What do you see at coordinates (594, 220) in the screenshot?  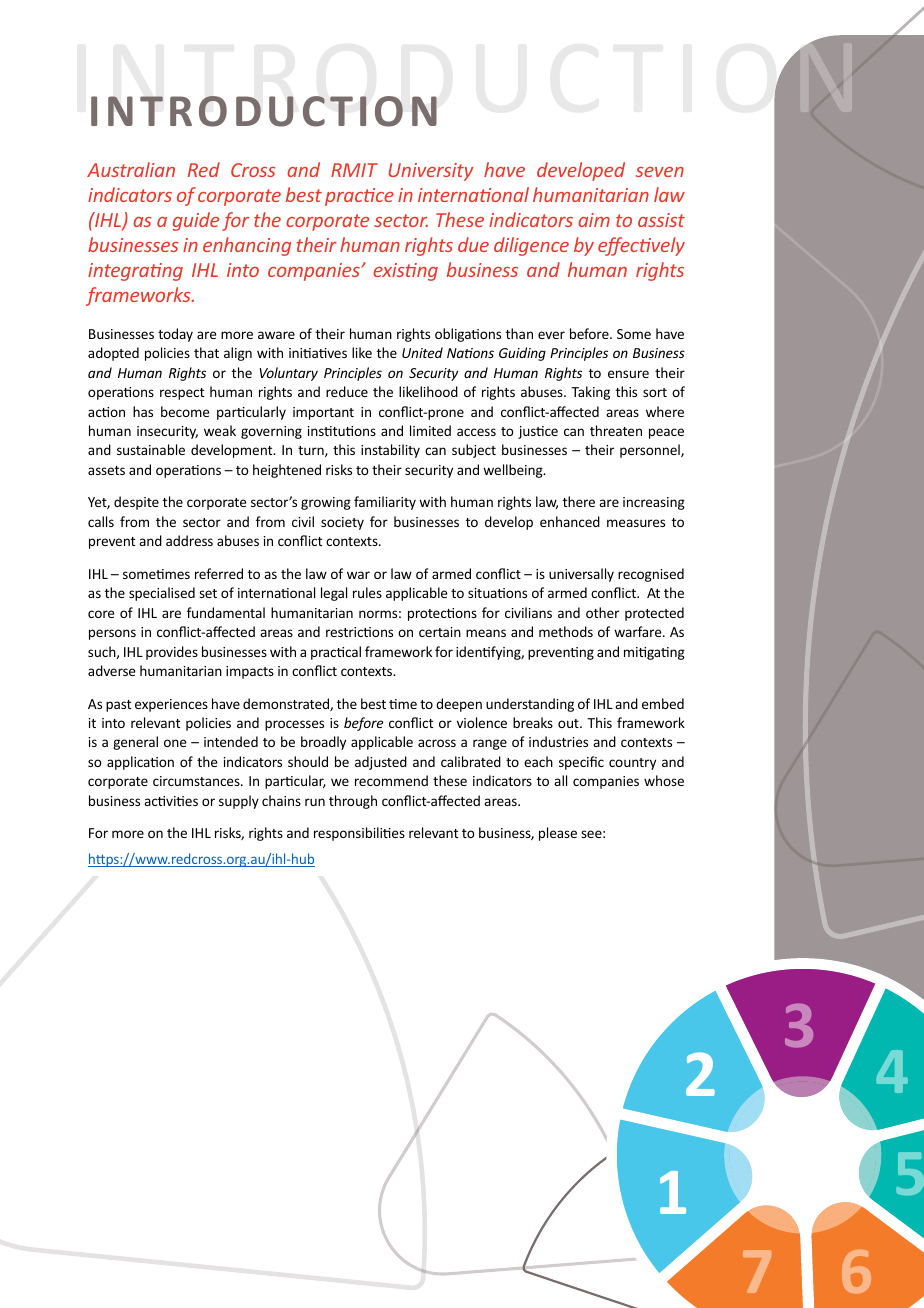 I see `aim` at bounding box center [594, 220].
